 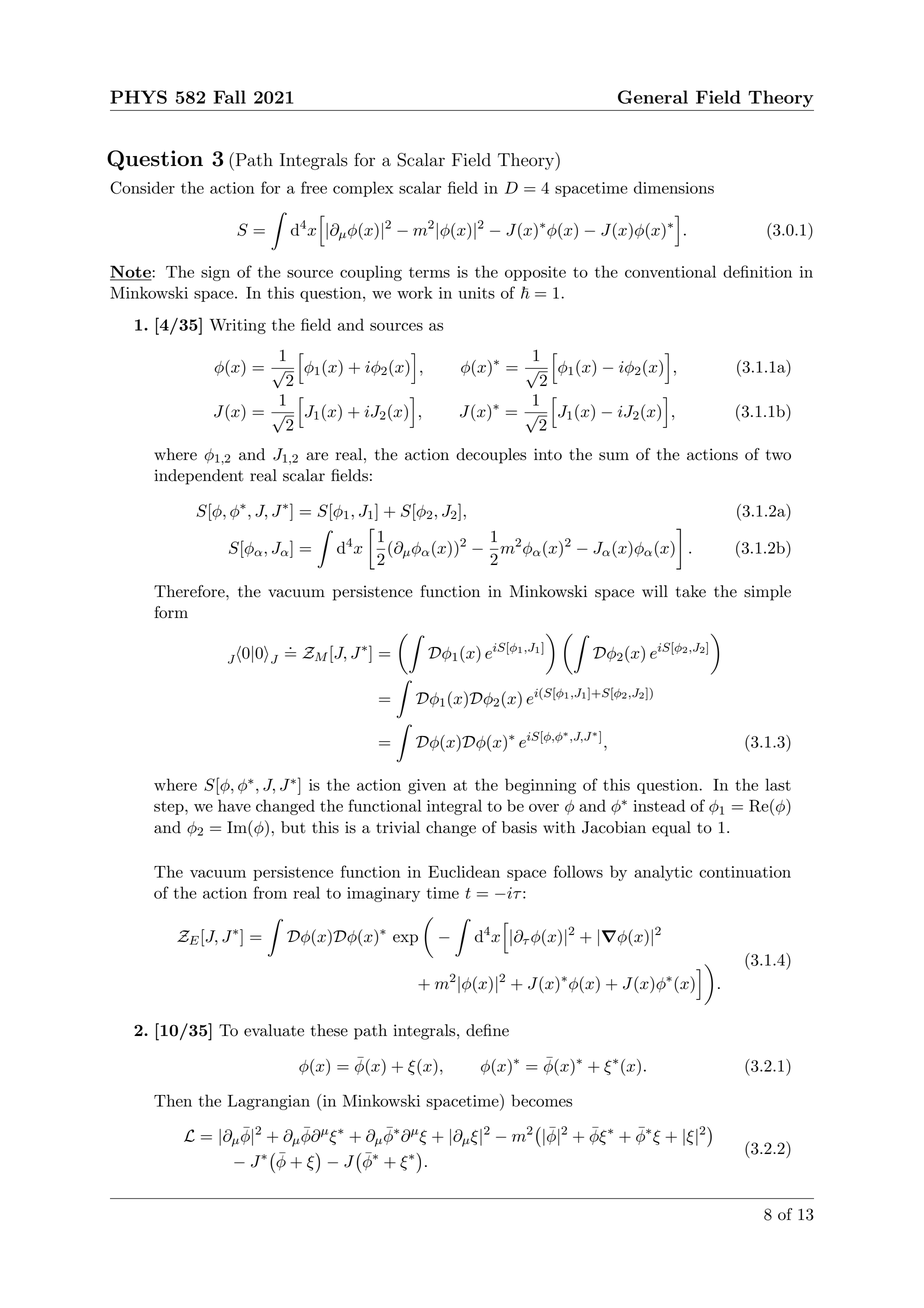 What do you see at coordinates (487, 1030) in the screenshot?
I see `define` at bounding box center [487, 1030].
